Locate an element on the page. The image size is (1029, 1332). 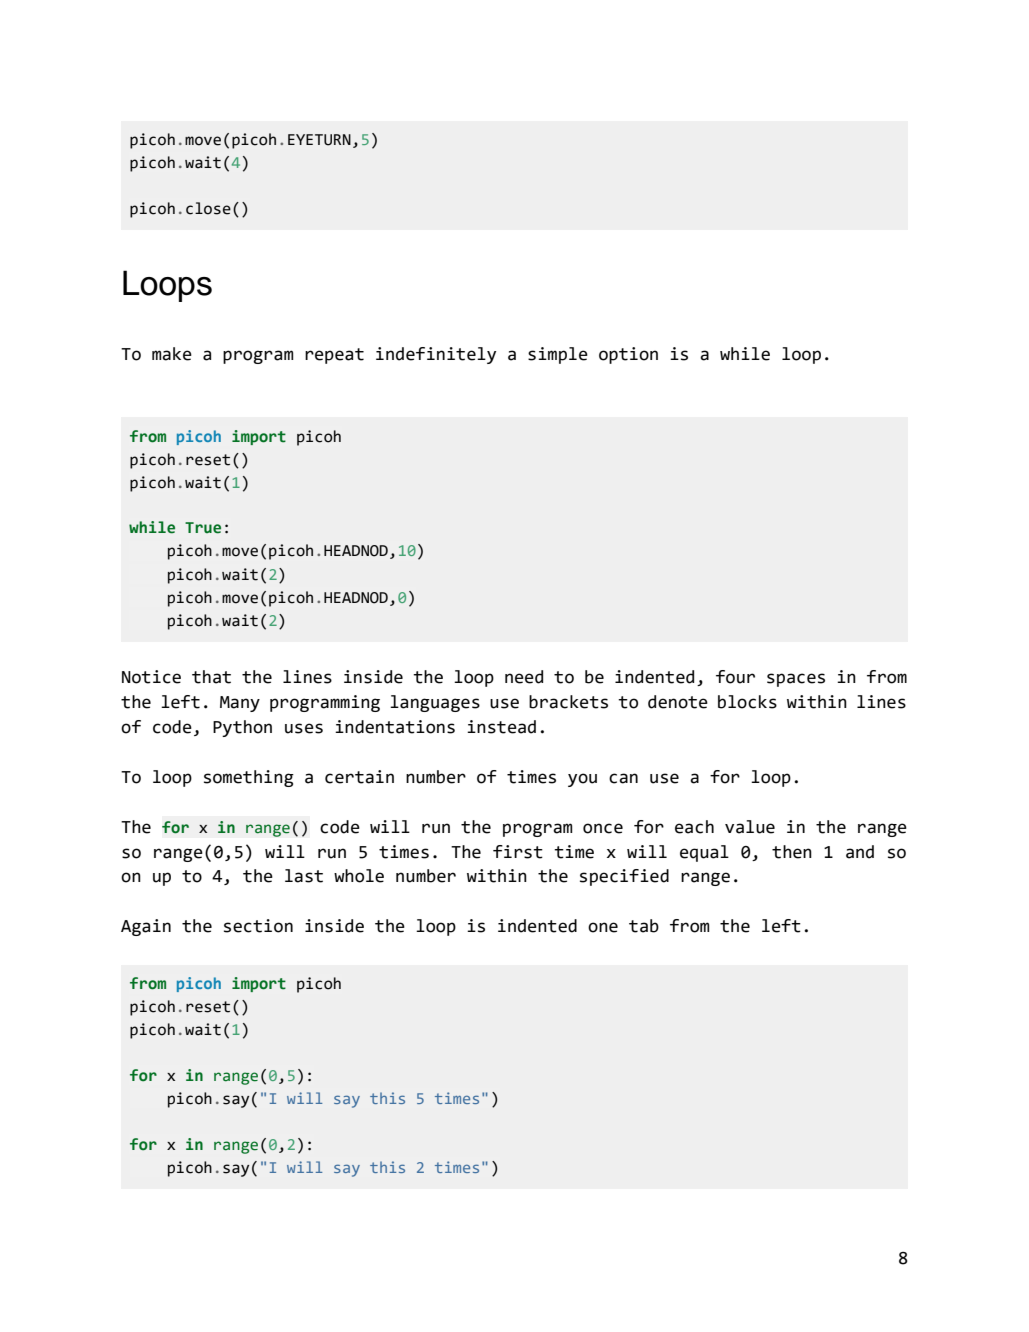
make is located at coordinates (172, 354).
